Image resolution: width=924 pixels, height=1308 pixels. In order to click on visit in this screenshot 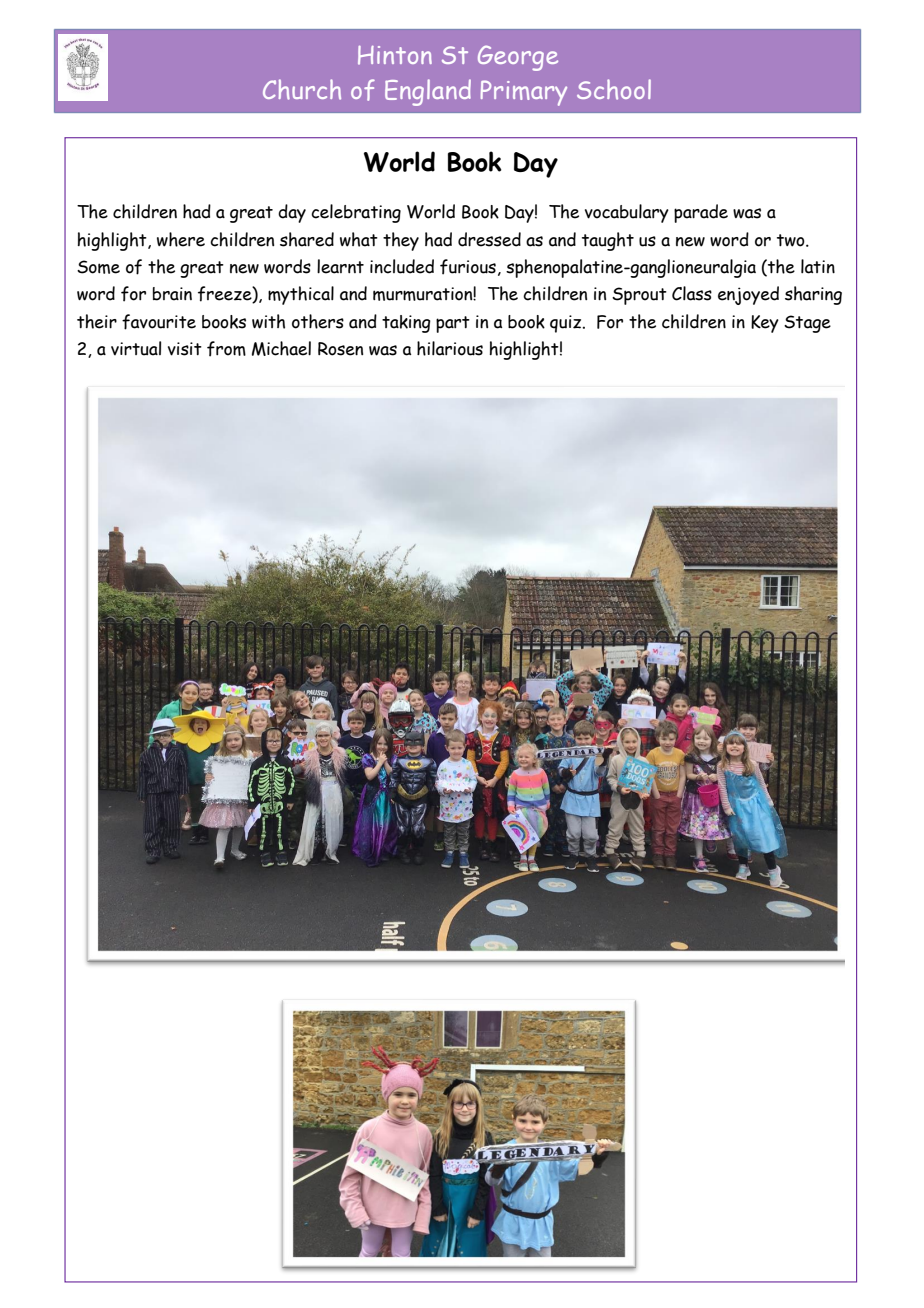, I will do `click(185, 349)`.
